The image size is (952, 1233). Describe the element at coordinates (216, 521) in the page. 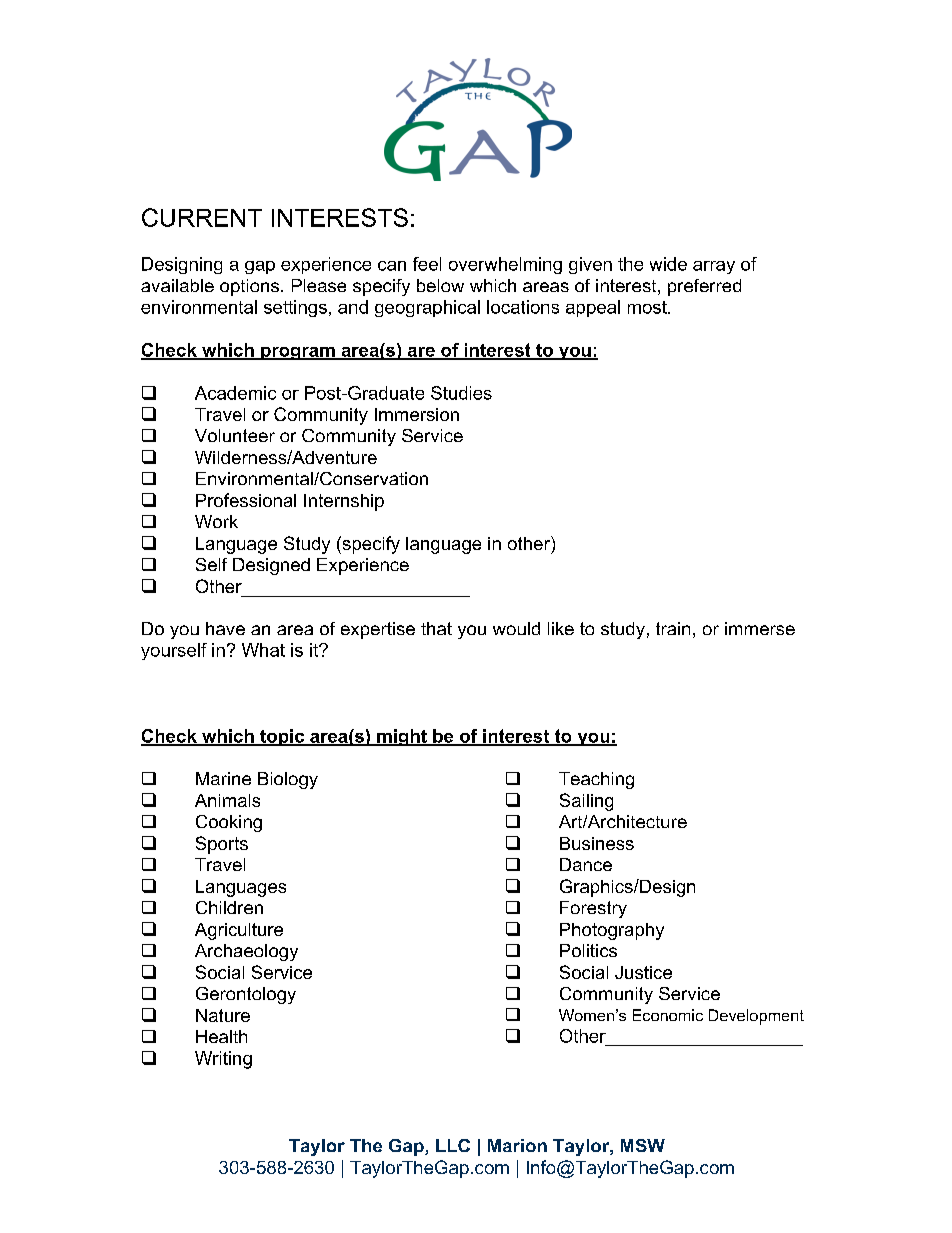

I see `Work` at that location.
